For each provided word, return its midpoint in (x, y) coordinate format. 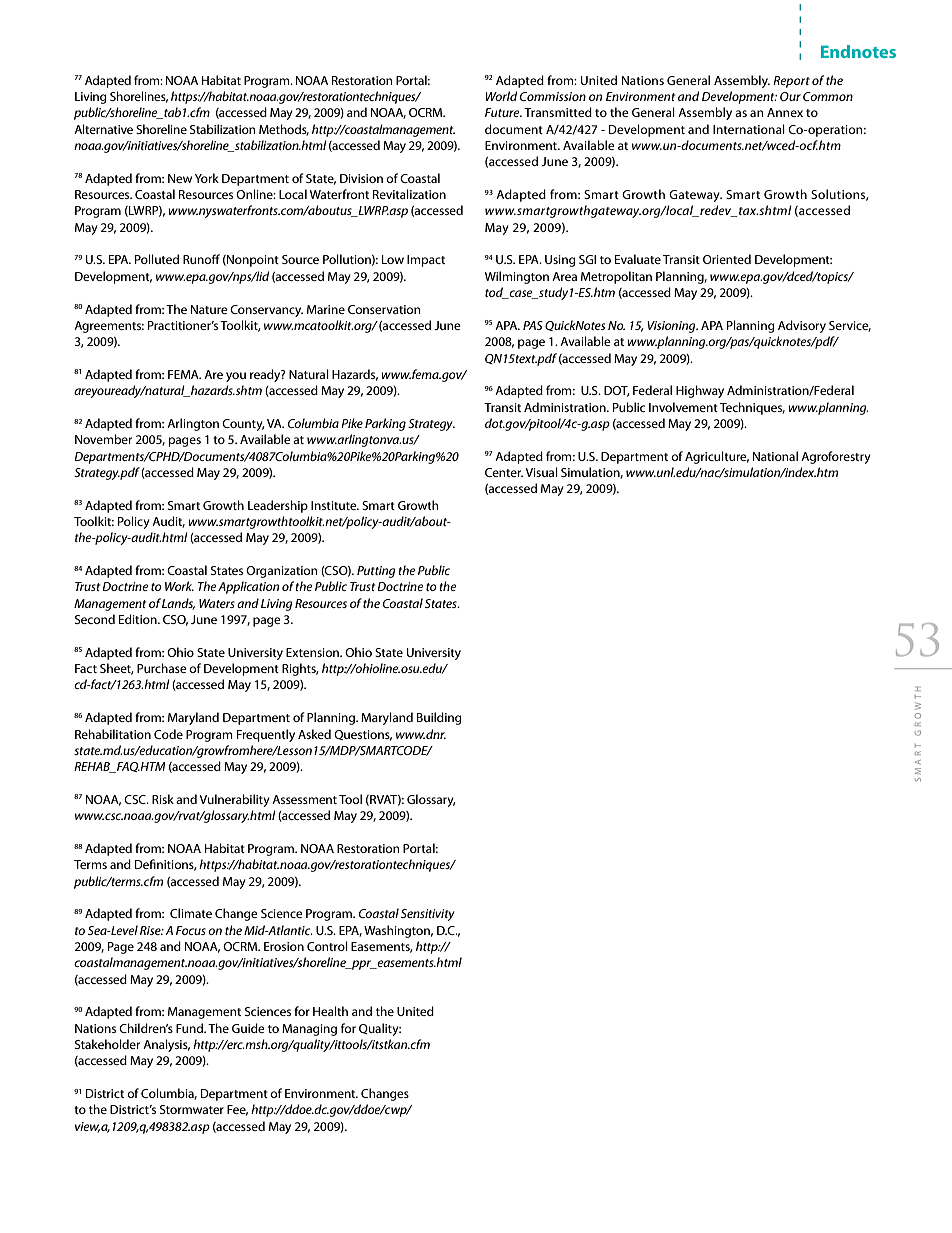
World (501, 96)
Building (439, 718)
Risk (163, 799)
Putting (376, 572)
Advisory (802, 326)
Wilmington (517, 277)
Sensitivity (428, 915)
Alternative (103, 129)
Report (791, 82)
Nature (209, 309)
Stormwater (192, 1109)
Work (179, 586)
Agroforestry (836, 457)
